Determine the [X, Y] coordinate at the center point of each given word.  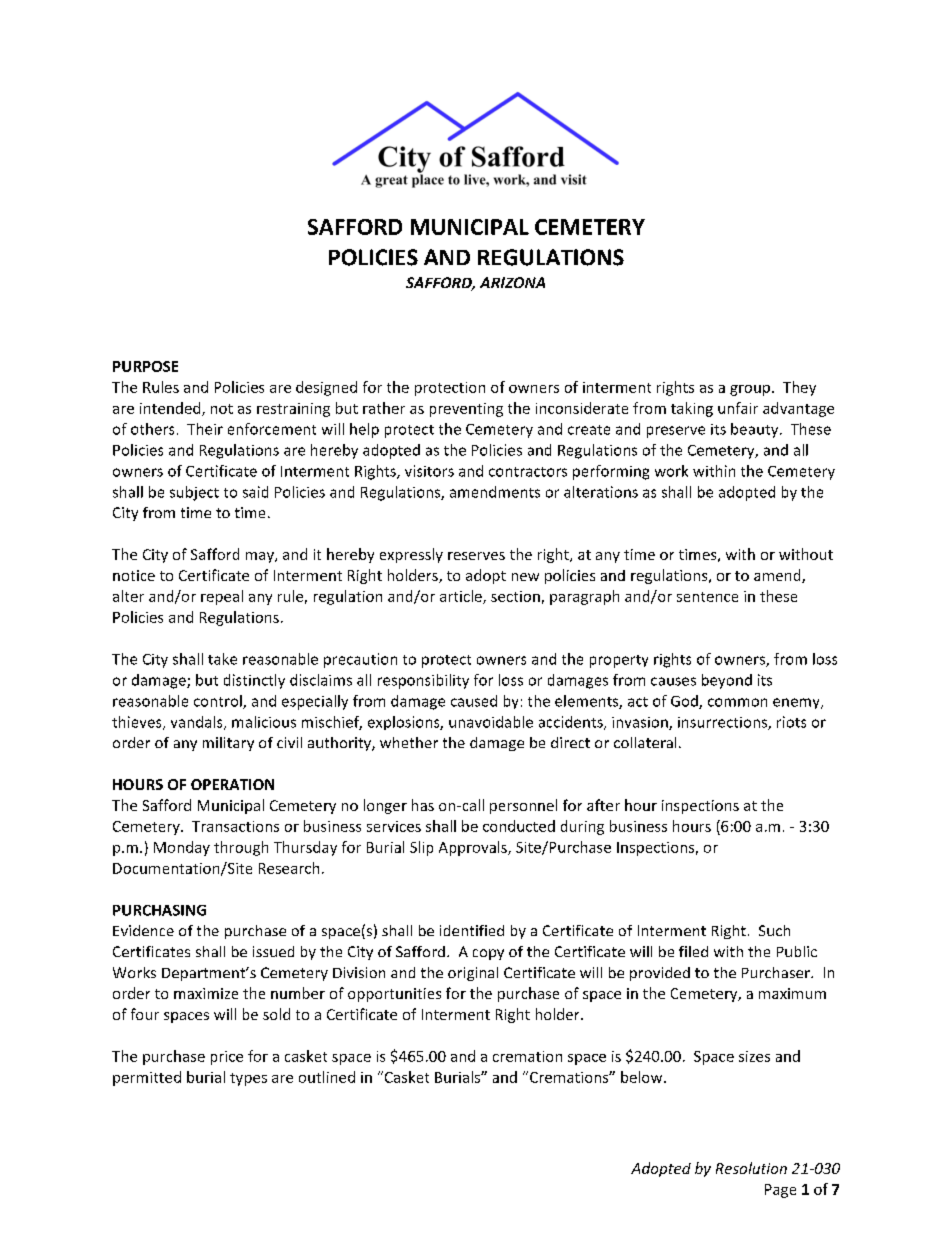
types [248, 1079]
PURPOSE [145, 366]
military [228, 744]
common [737, 702]
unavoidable [491, 722]
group [751, 390]
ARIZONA [512, 282]
